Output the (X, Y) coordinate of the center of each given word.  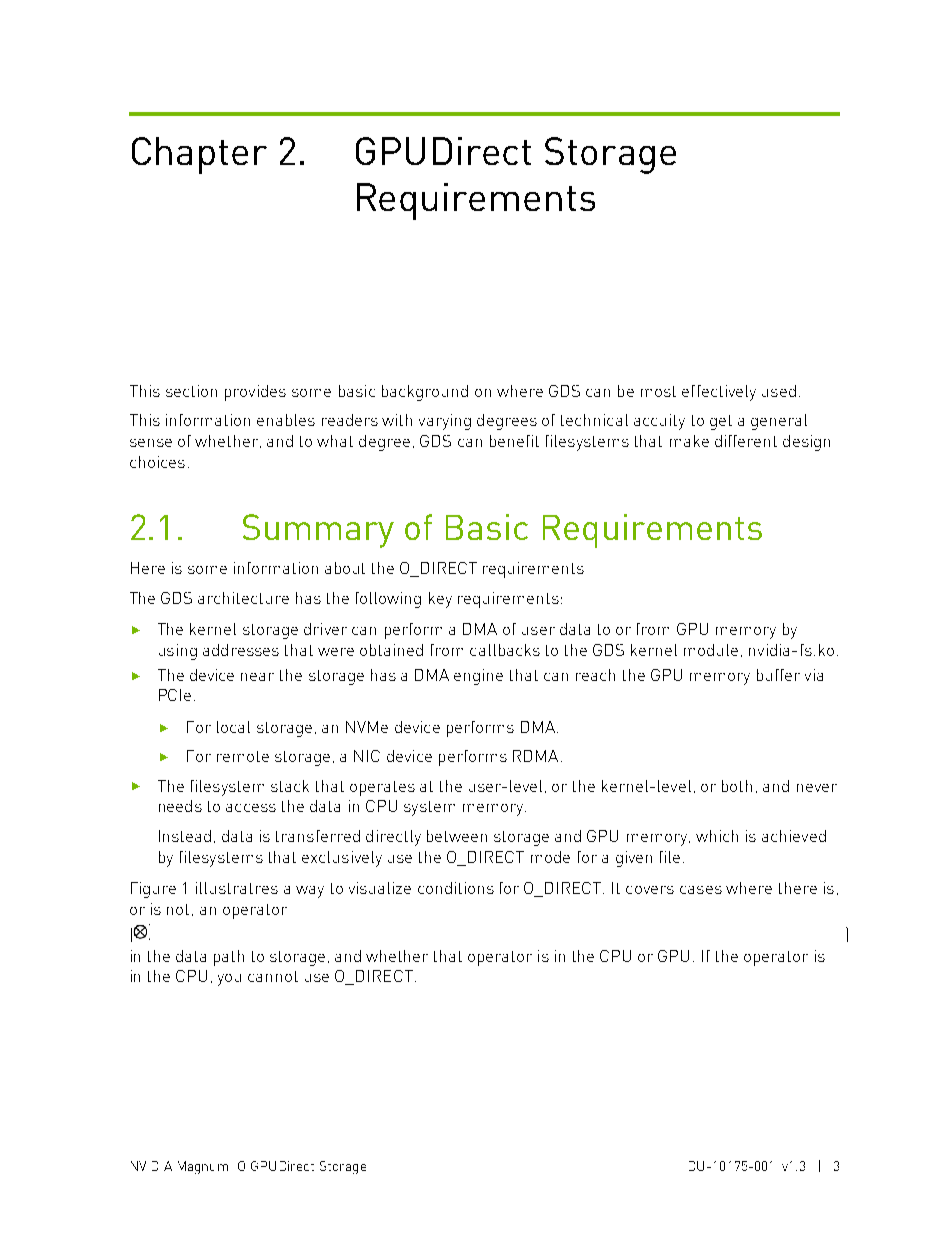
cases (701, 890)
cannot (273, 976)
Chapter (199, 155)
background (425, 393)
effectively (719, 393)
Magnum (203, 1167)
